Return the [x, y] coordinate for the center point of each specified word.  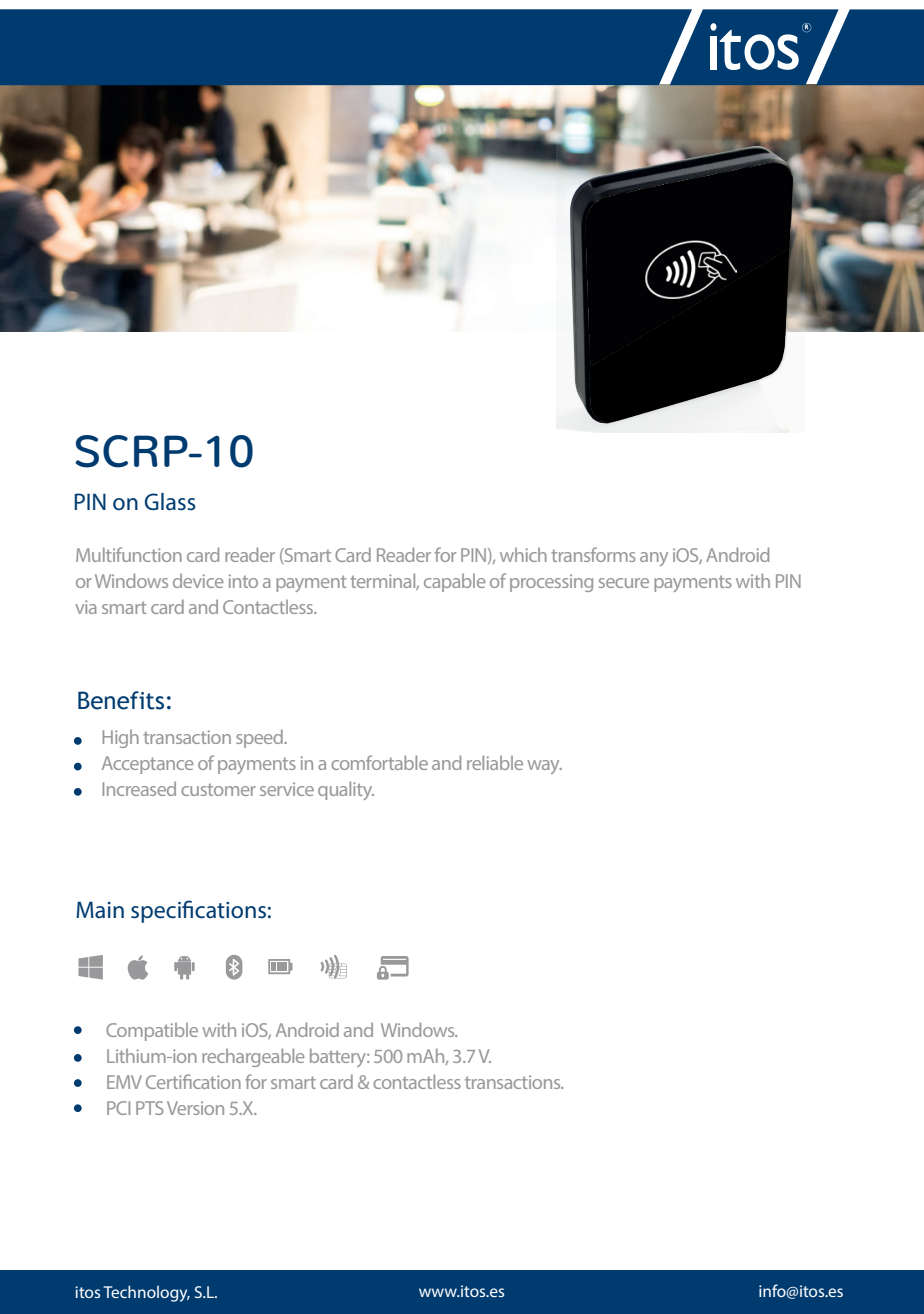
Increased [139, 789]
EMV [124, 1082]
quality [346, 790]
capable [455, 583]
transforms [593, 554]
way [545, 767]
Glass [170, 502]
